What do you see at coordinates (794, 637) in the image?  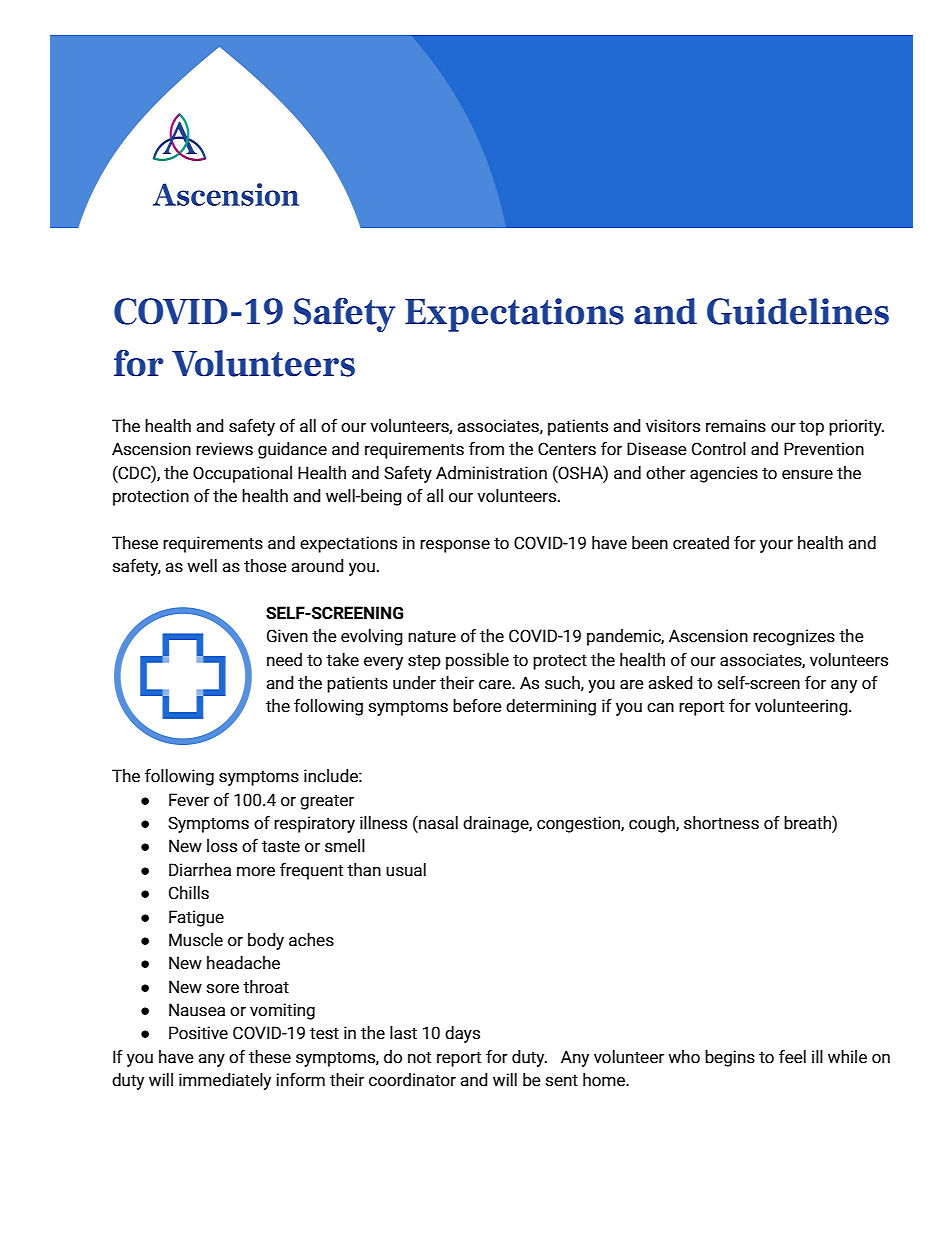 I see `recognizes` at bounding box center [794, 637].
